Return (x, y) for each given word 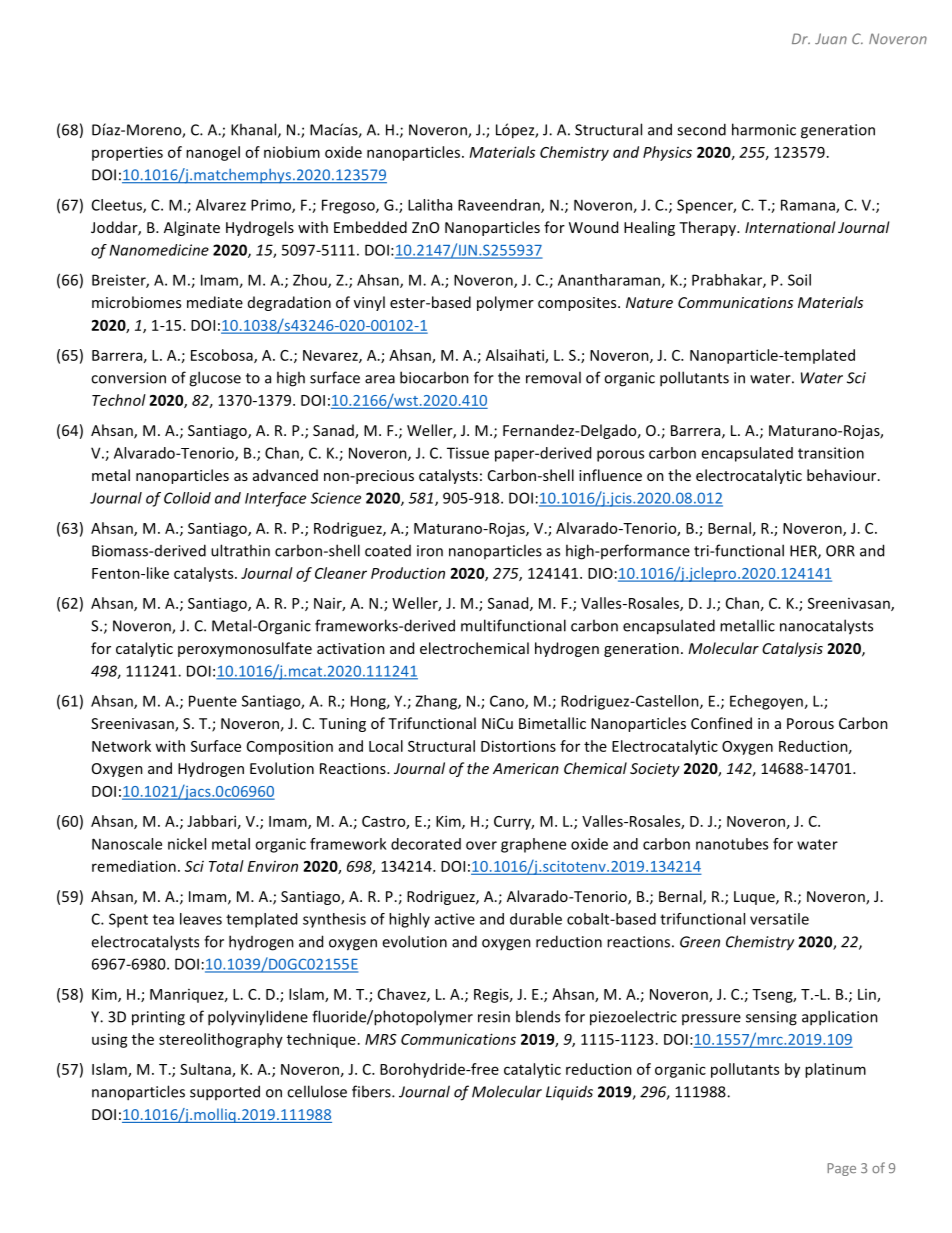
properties (127, 153)
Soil (799, 280)
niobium (292, 152)
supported (225, 1093)
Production (408, 573)
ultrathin (240, 550)
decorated (426, 844)
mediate (215, 302)
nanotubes (732, 844)
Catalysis (792, 649)
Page (841, 1169)
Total (226, 866)
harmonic (764, 129)
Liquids (569, 1092)
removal (553, 377)
